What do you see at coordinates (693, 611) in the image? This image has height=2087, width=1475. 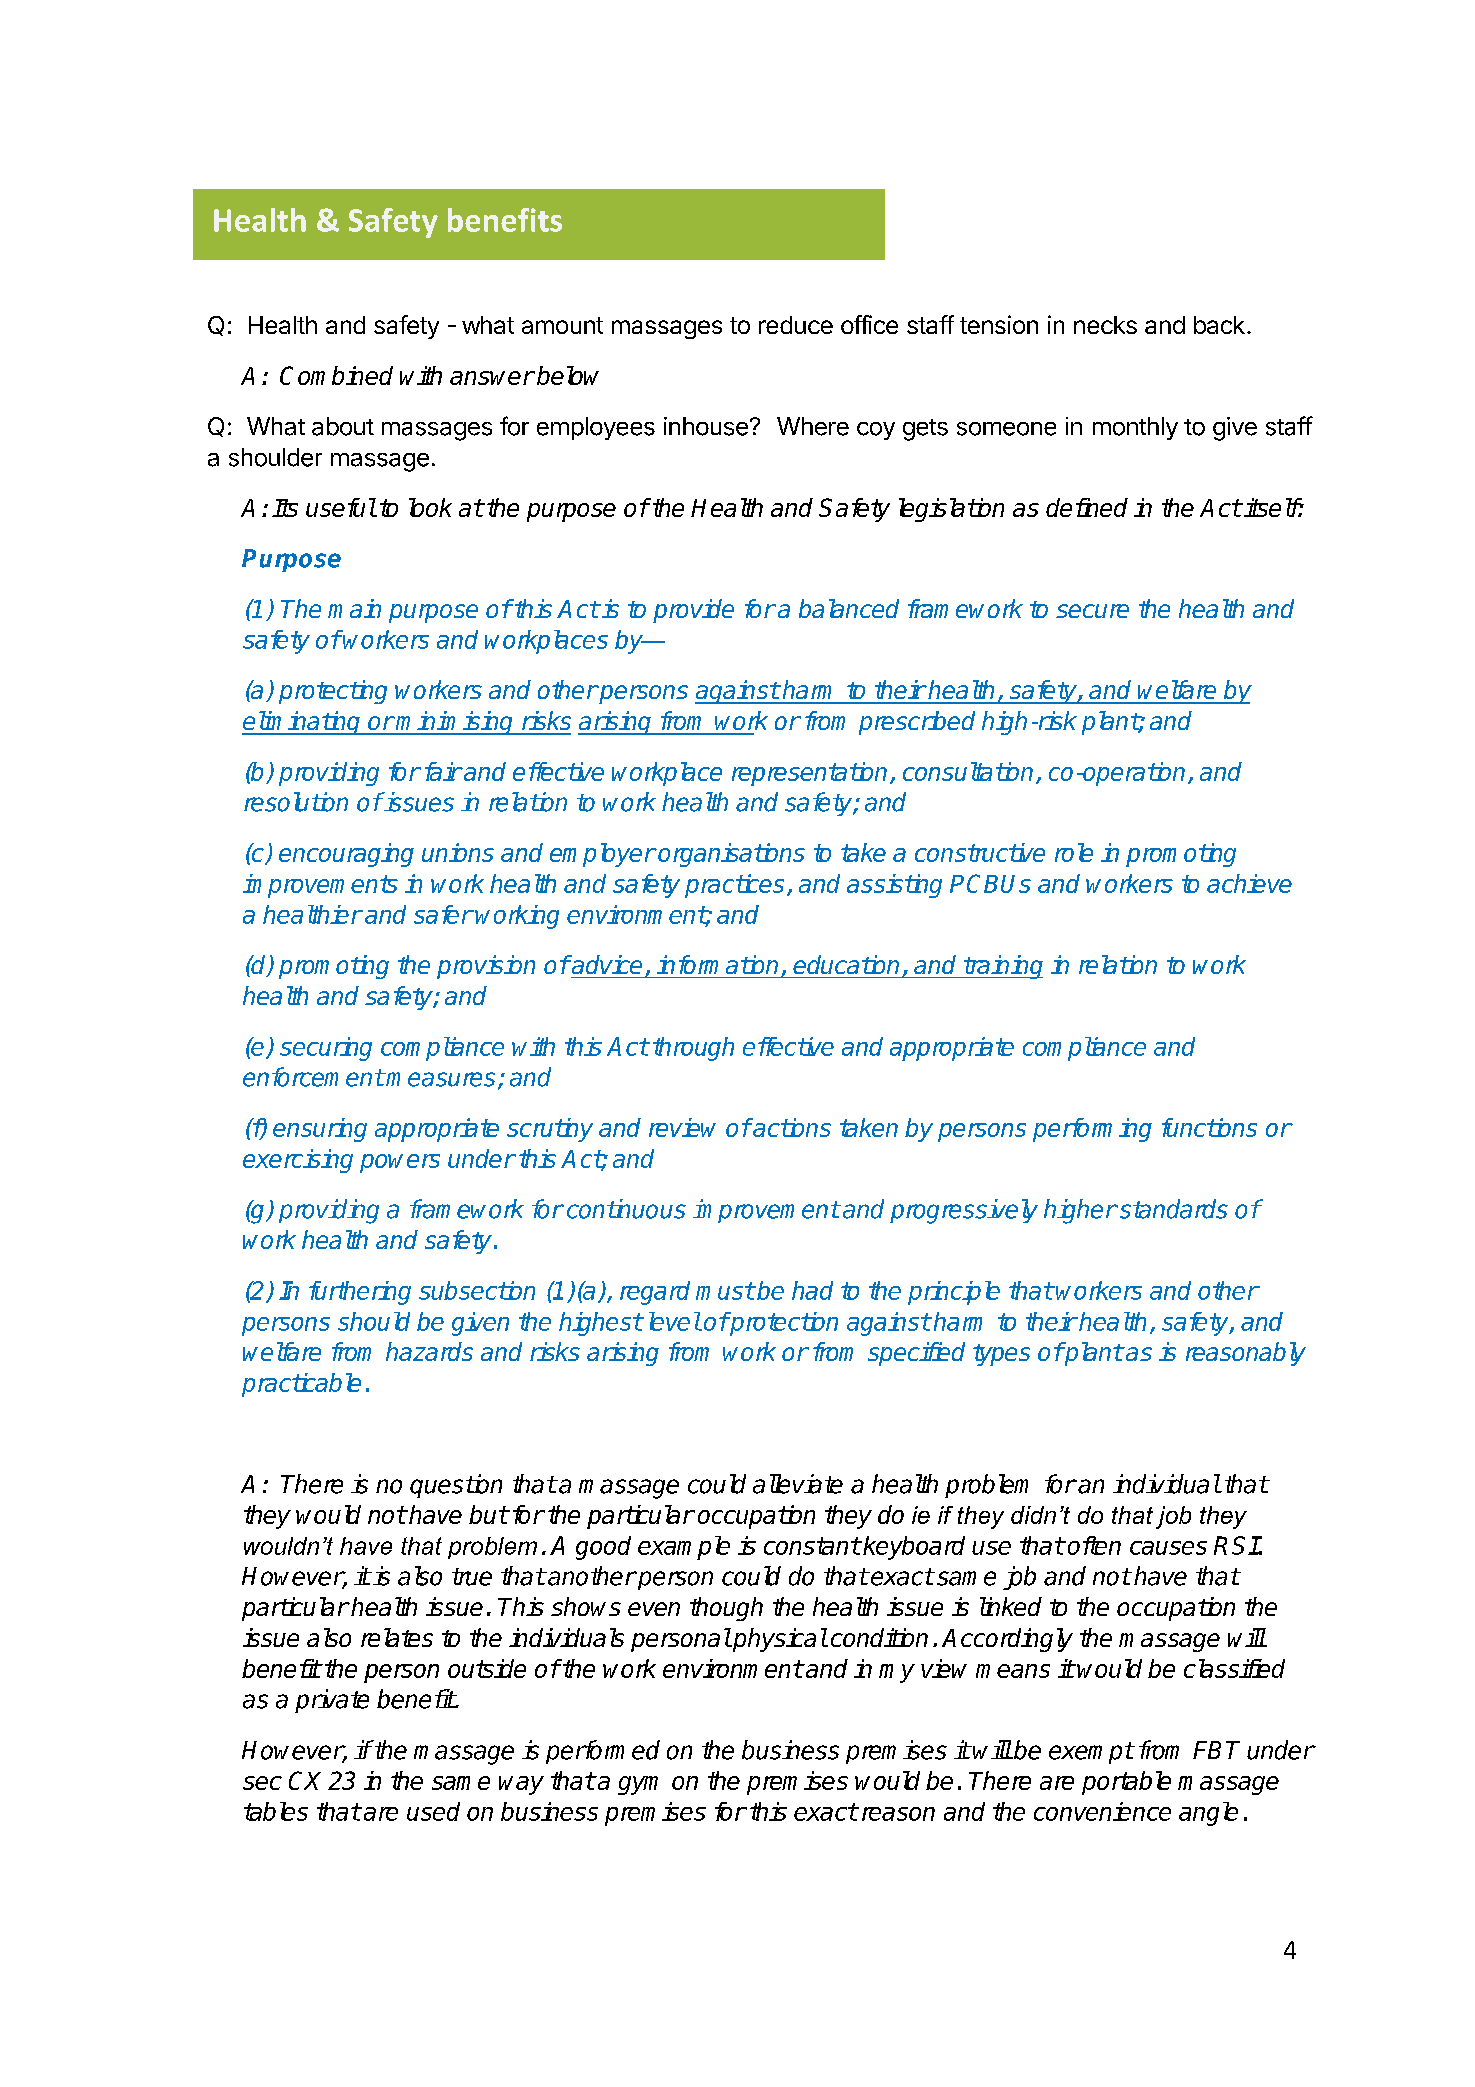 I see `provide` at bounding box center [693, 611].
